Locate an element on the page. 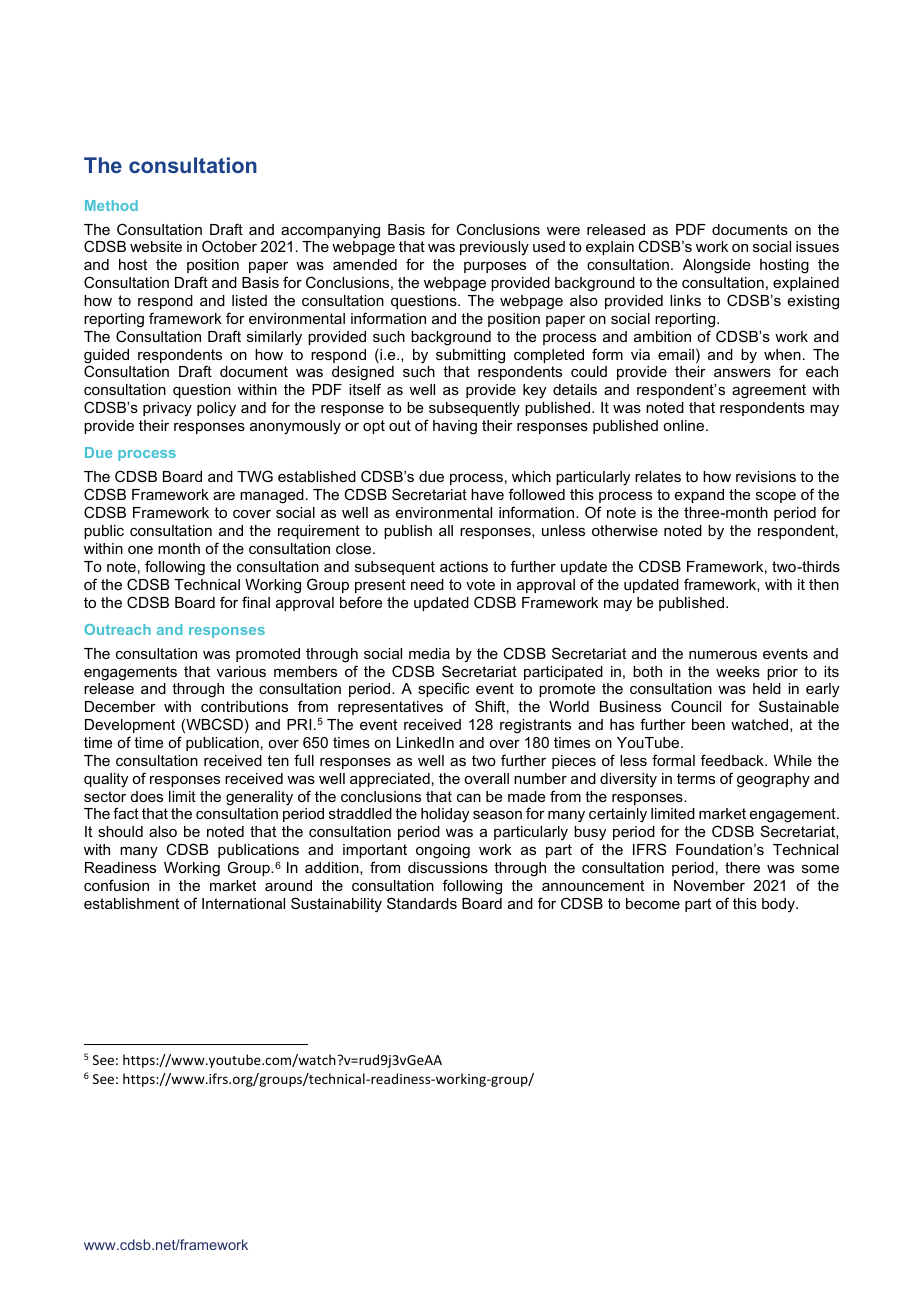  discussions is located at coordinates (448, 867).
